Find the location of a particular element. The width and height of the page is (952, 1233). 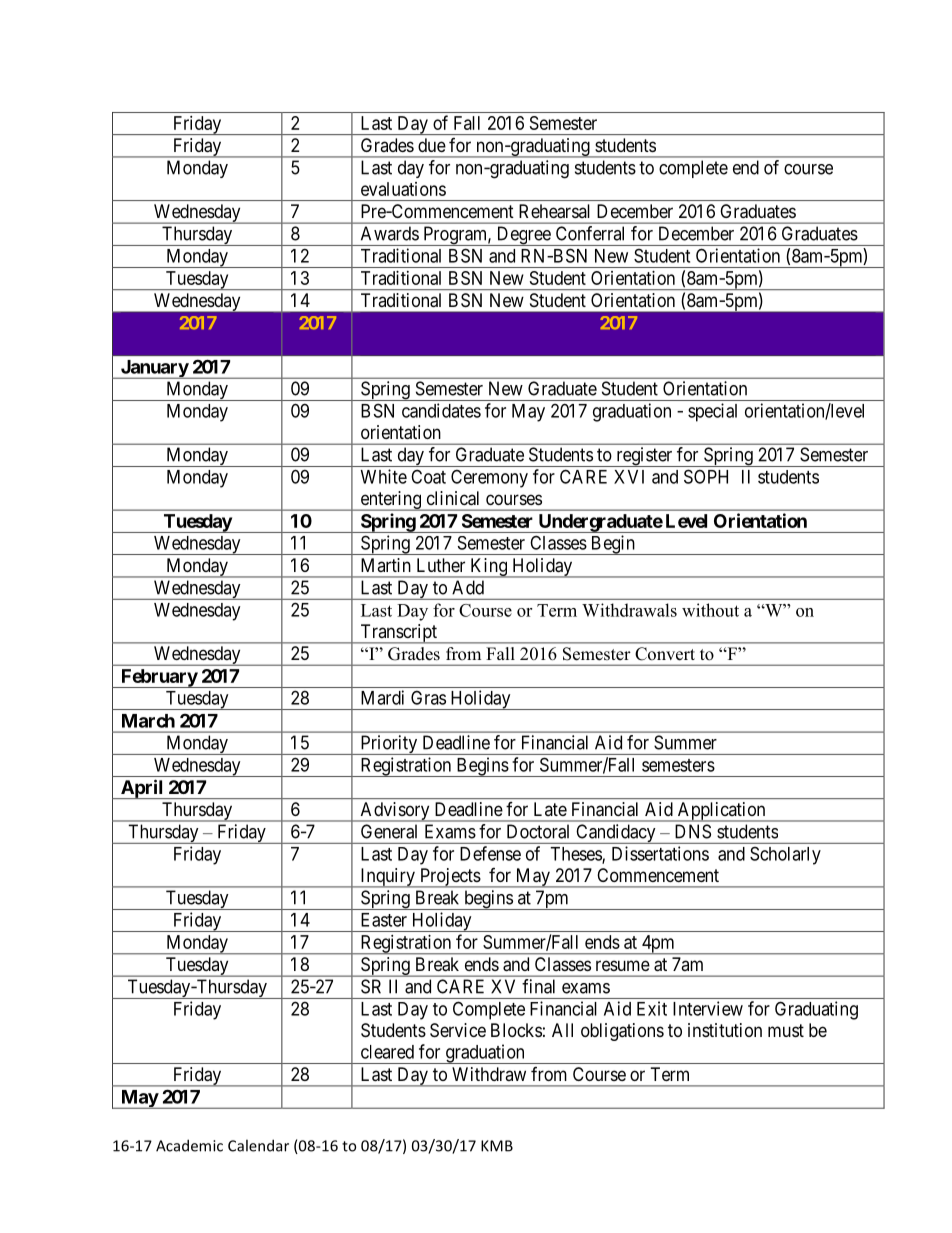

Service is located at coordinates (458, 1030).
